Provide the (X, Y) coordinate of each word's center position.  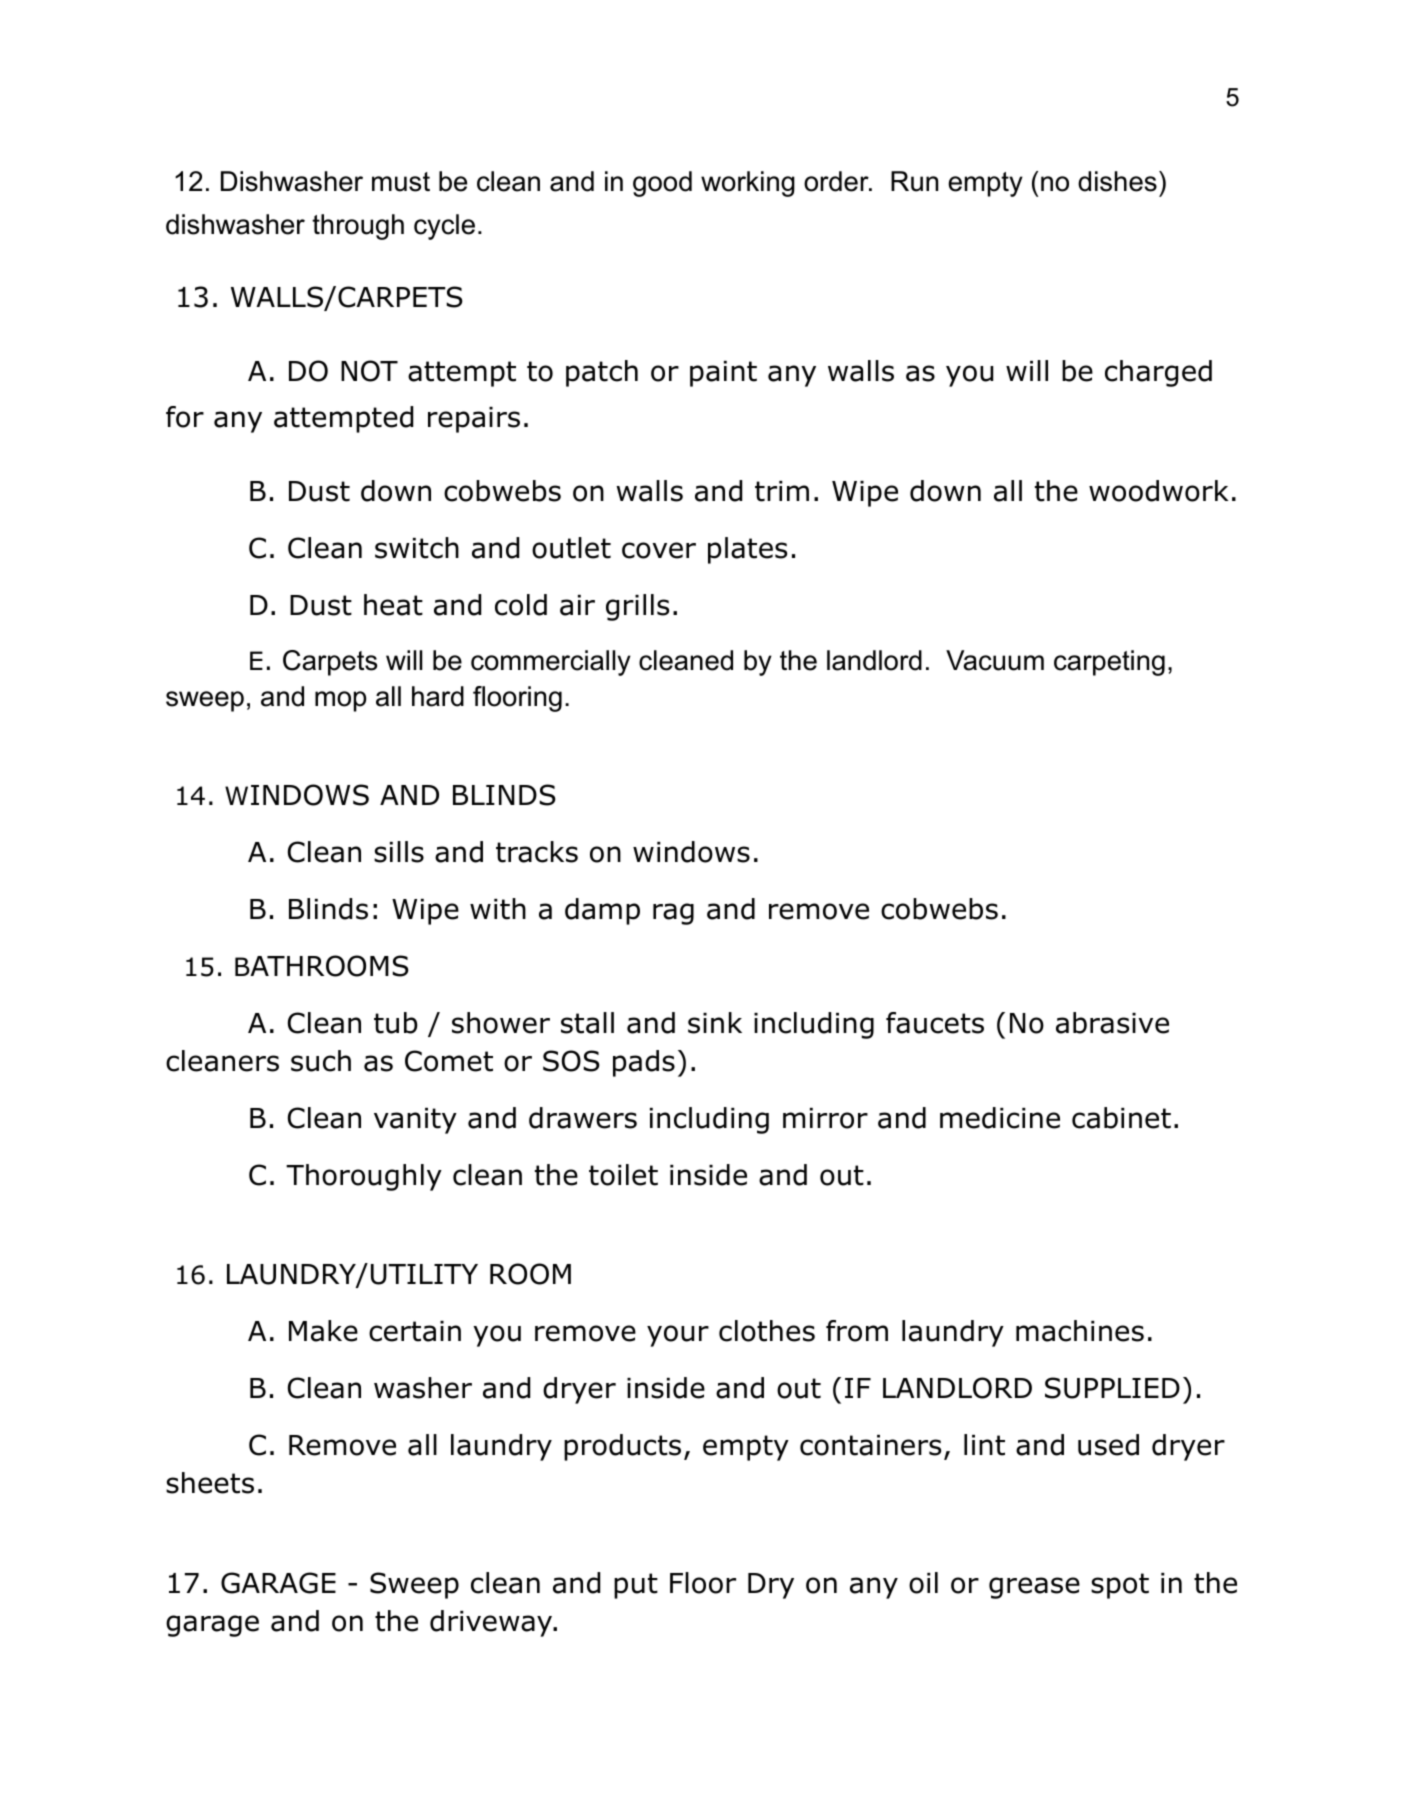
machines (1080, 1331)
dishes (1117, 181)
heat (393, 605)
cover (659, 550)
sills (399, 852)
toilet (623, 1175)
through (358, 227)
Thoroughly (364, 1177)
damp (602, 911)
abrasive (1112, 1023)
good (662, 184)
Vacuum (995, 660)
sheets (210, 1483)
